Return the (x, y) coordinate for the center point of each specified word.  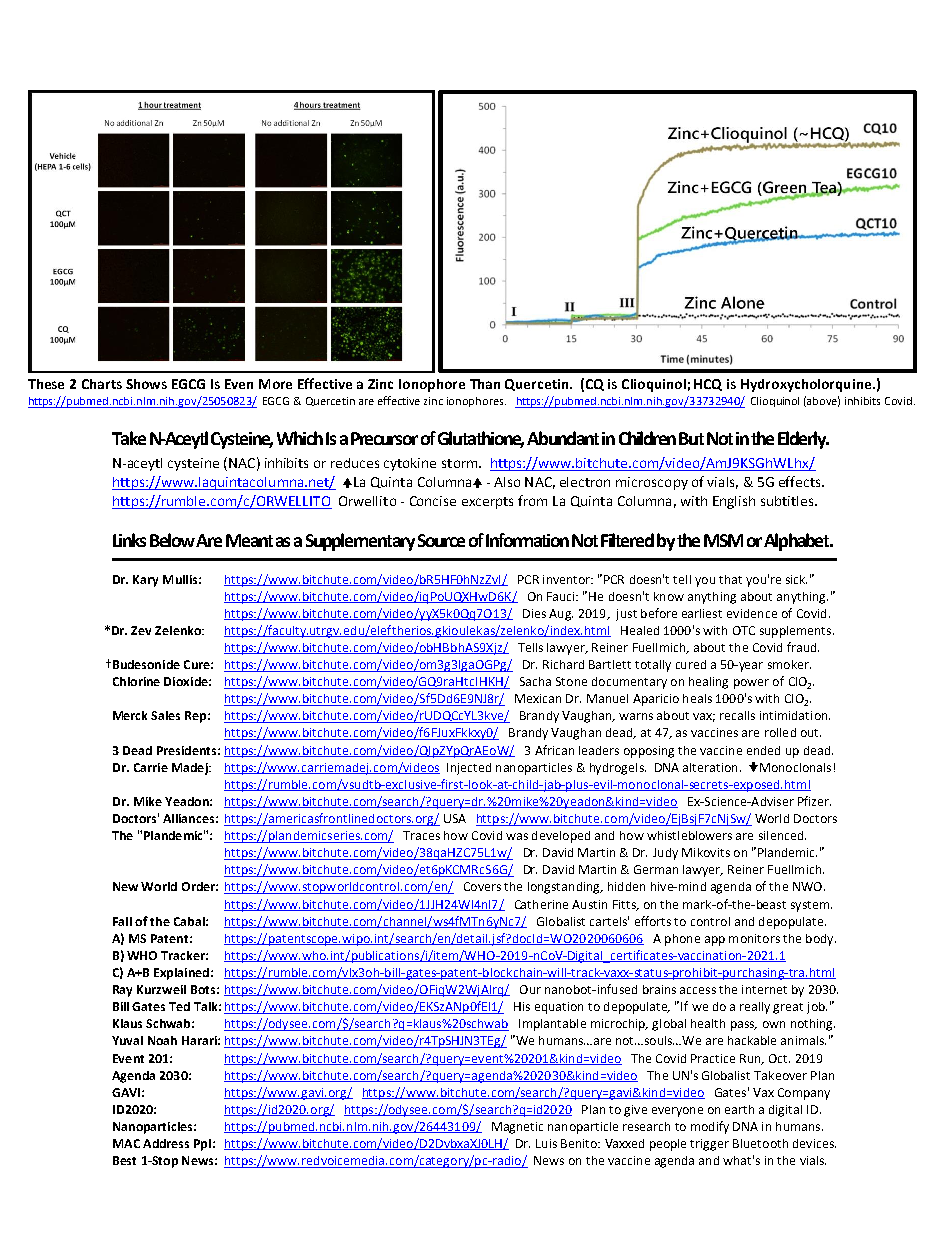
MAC (126, 1143)
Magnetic (517, 1128)
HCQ (708, 385)
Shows (146, 384)
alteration (710, 767)
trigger (709, 1145)
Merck (130, 715)
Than (485, 384)
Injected (469, 769)
